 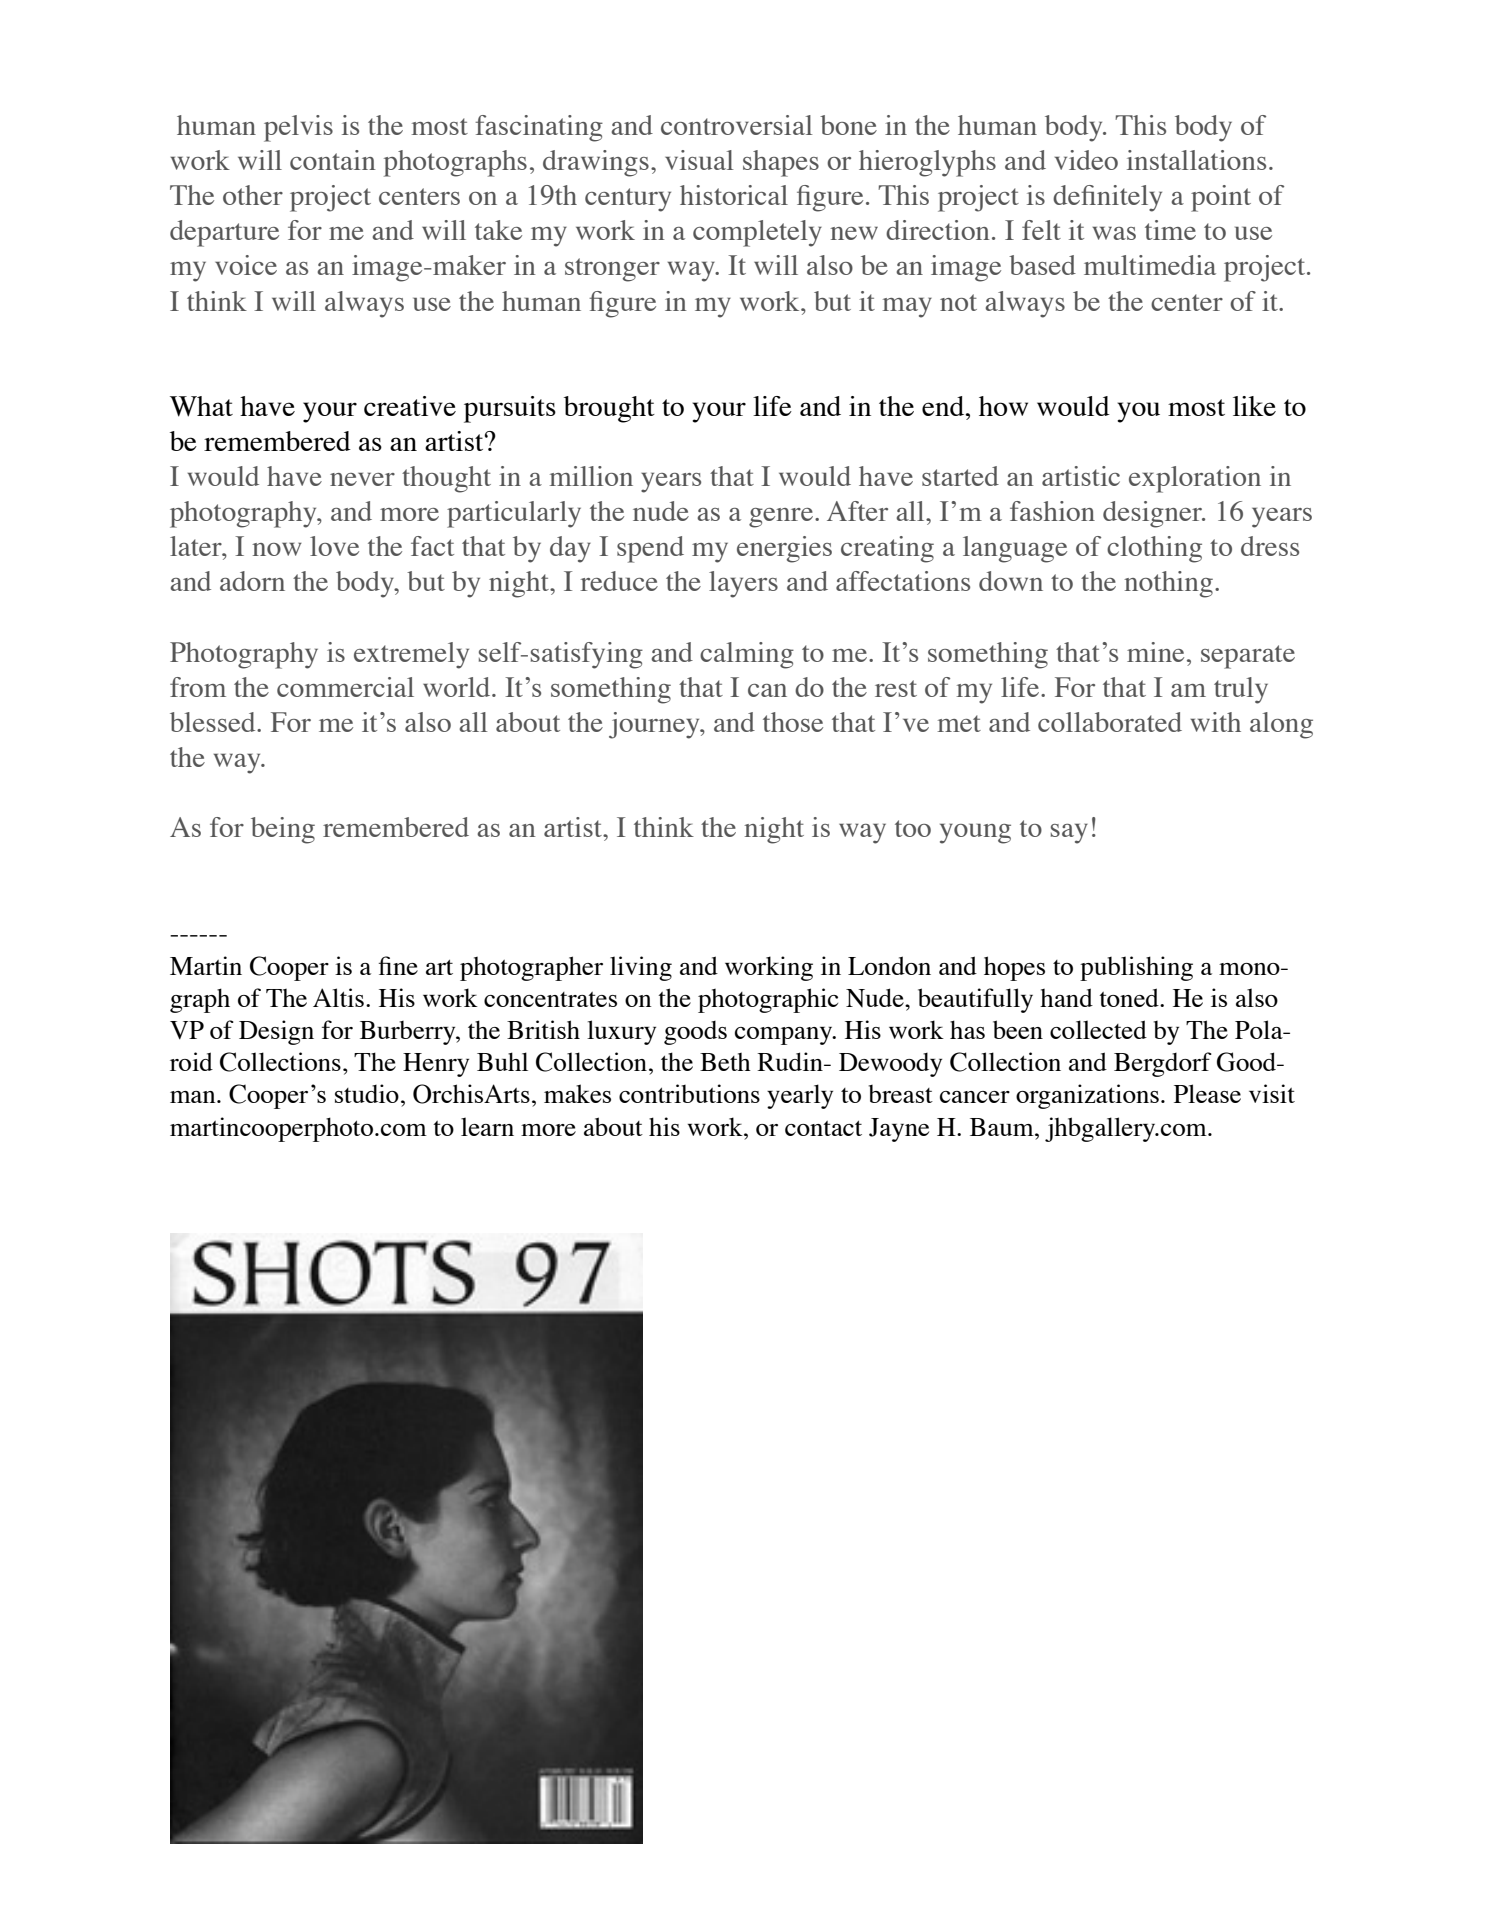 I want to click on exploration, so click(x=1195, y=479).
